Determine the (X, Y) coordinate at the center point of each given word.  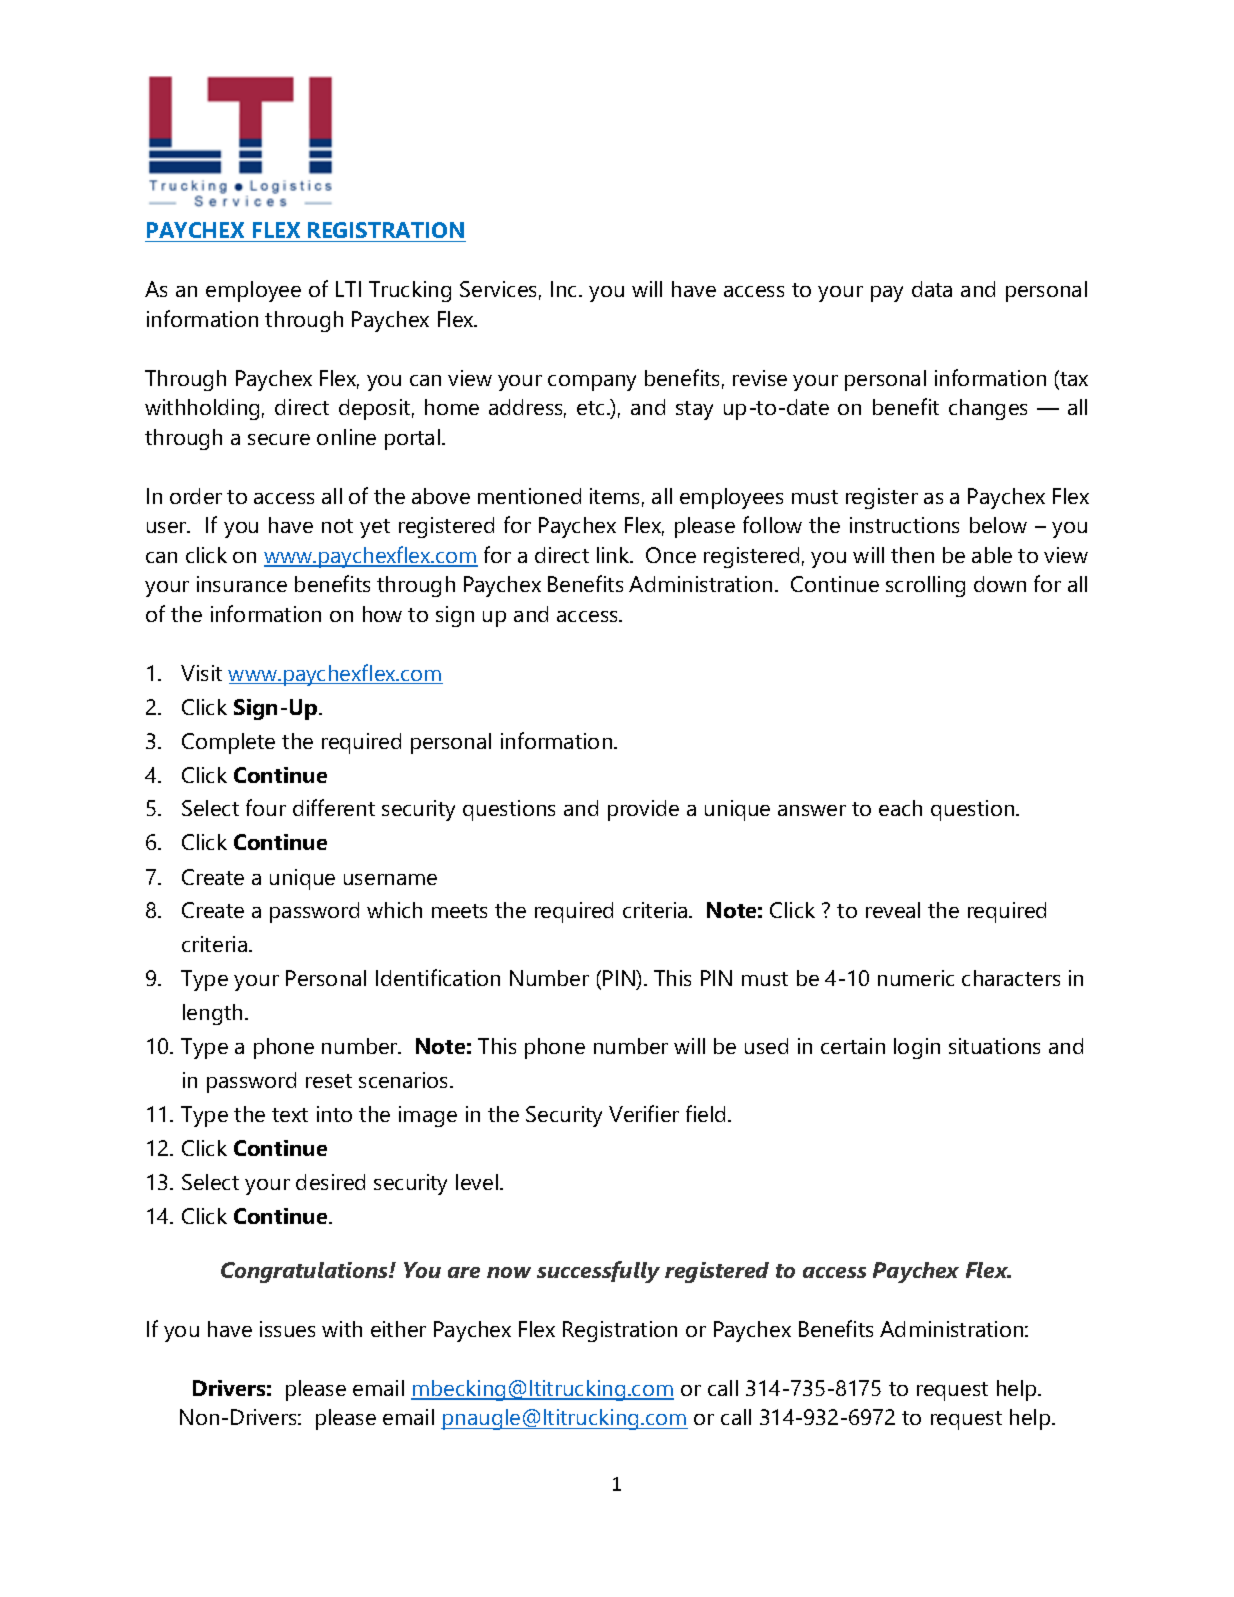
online (346, 437)
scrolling (925, 586)
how (382, 614)
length (212, 1014)
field (705, 1113)
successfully (598, 1272)
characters (1011, 978)
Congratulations (306, 1272)
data (932, 289)
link (614, 555)
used (766, 1046)
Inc (565, 289)
